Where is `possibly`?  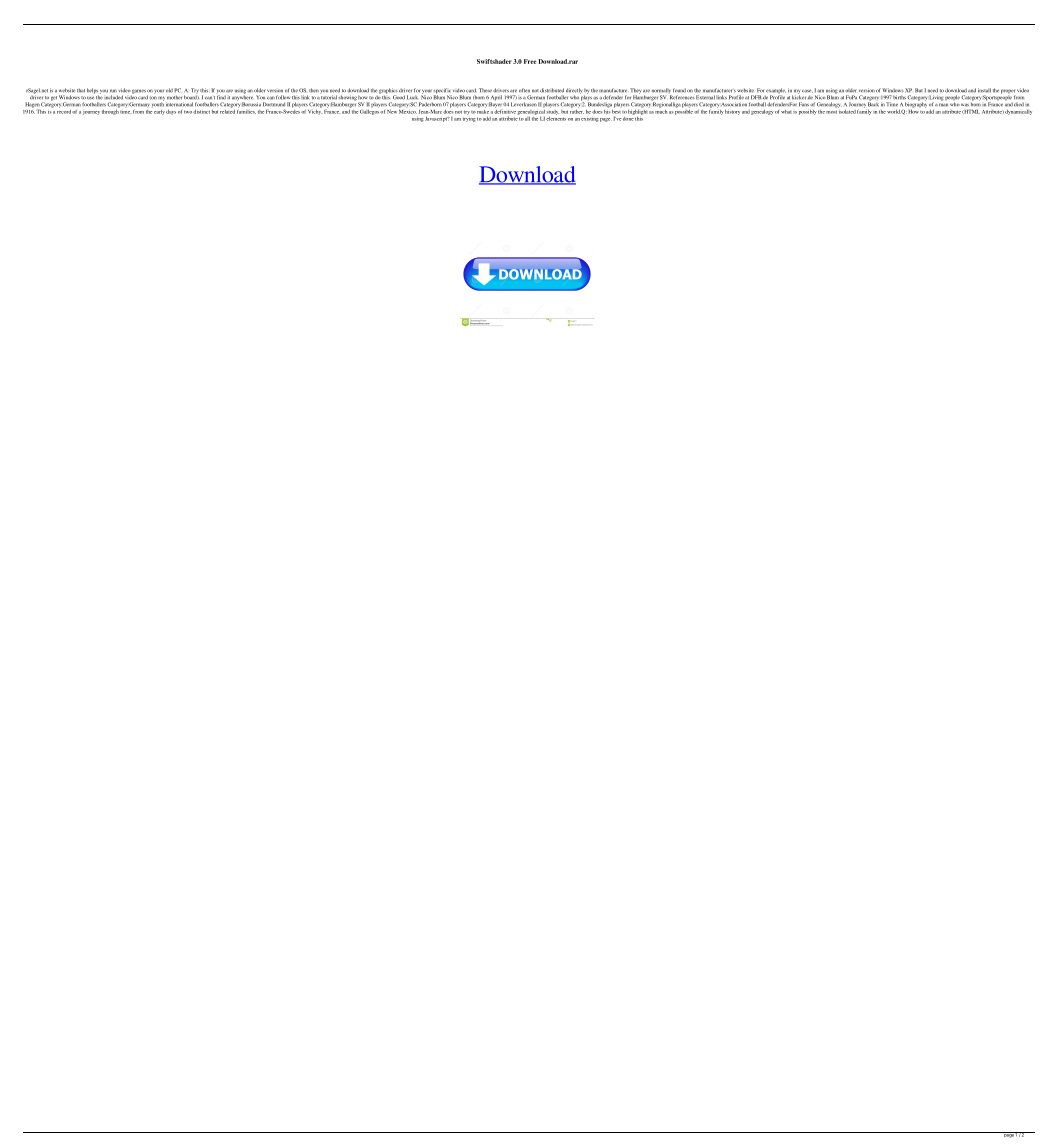
possibly is located at coordinates (808, 112).
